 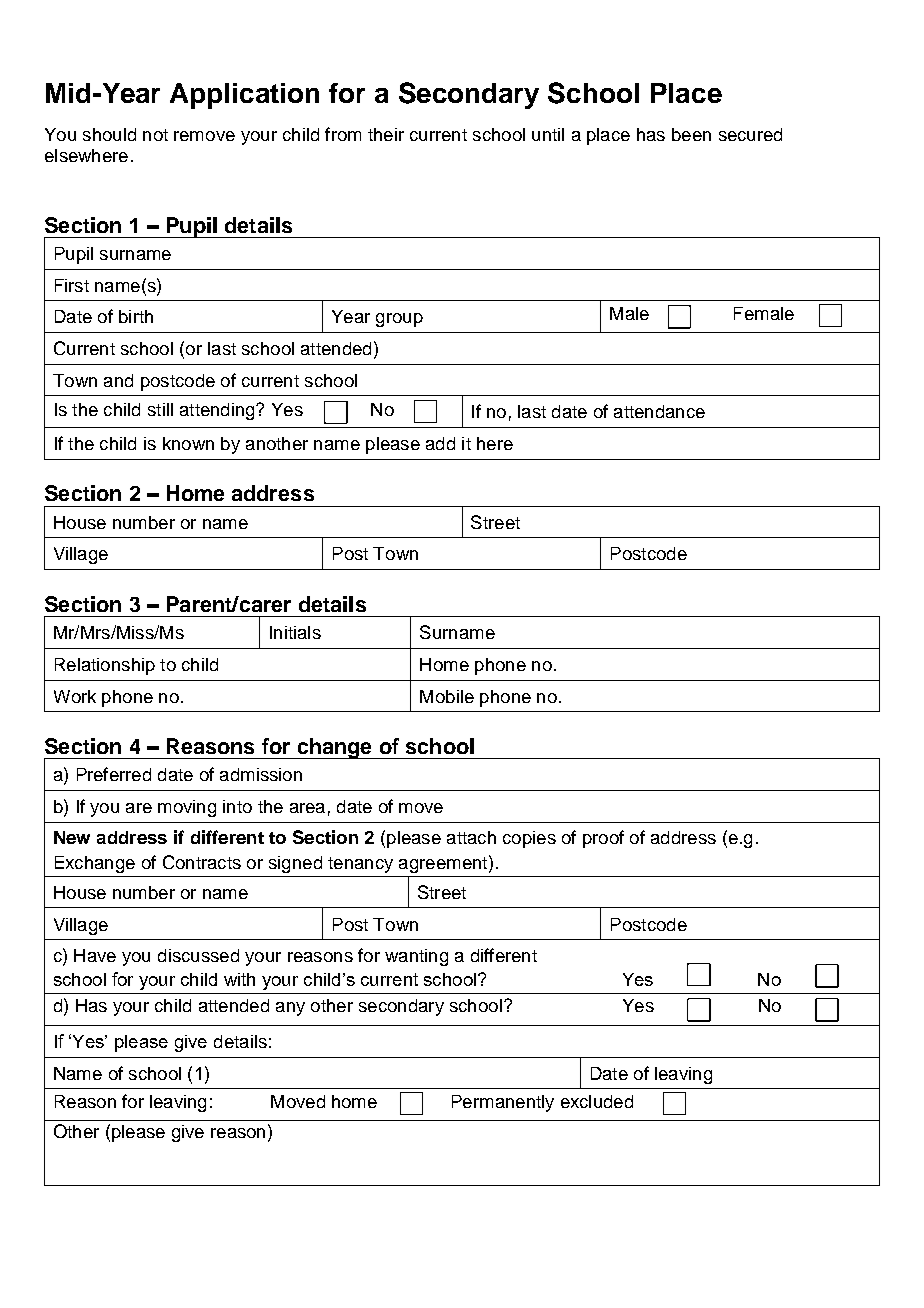 What do you see at coordinates (295, 632) in the screenshot?
I see `Initials` at bounding box center [295, 632].
